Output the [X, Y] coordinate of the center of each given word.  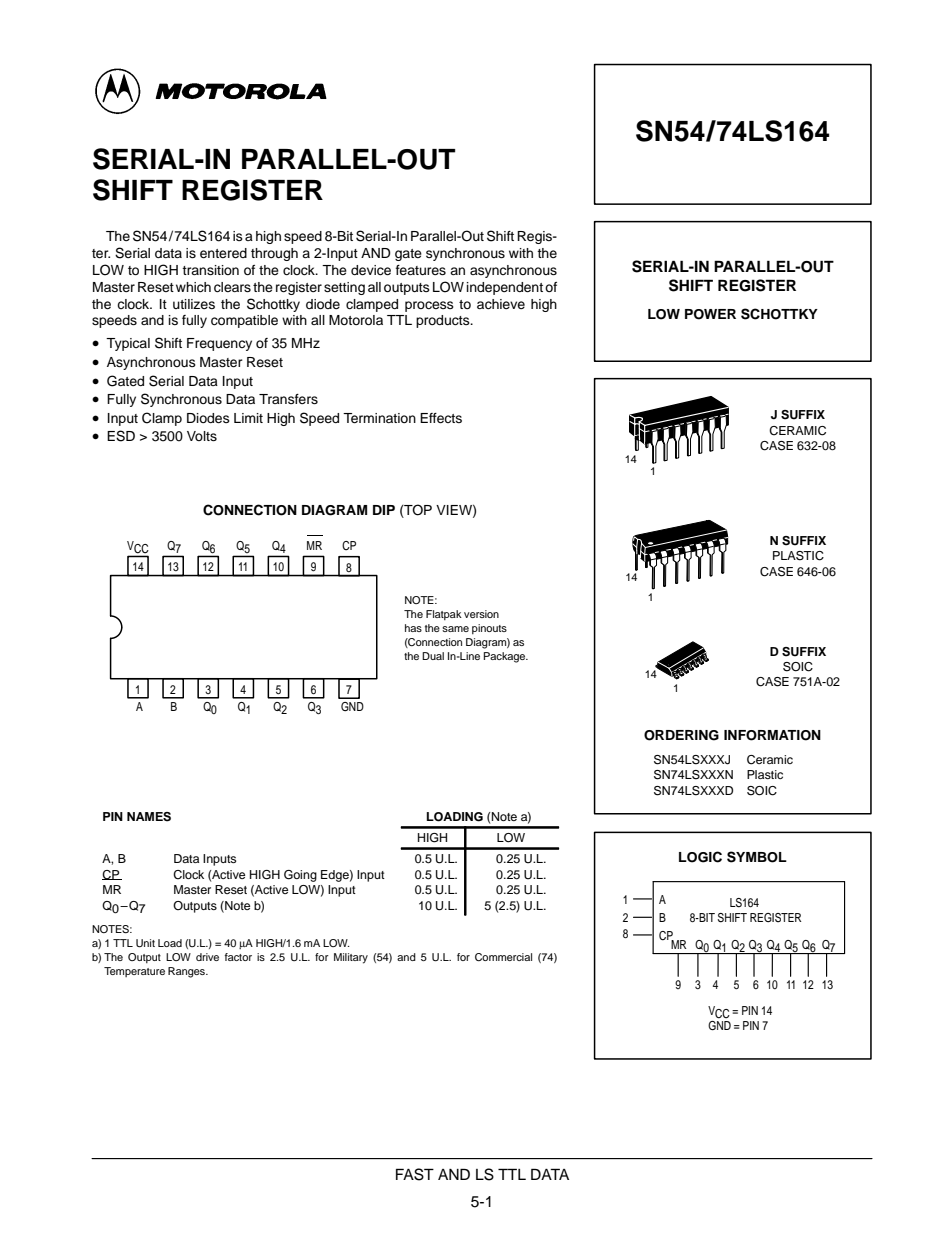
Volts [202, 436]
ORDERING [681, 735]
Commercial [503, 957]
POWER [710, 314]
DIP [384, 510]
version [481, 614]
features [421, 270]
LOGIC [700, 857]
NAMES [149, 817]
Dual [433, 656]
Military [351, 958]
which [193, 287]
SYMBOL [757, 857]
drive [207, 957]
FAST [415, 1174]
